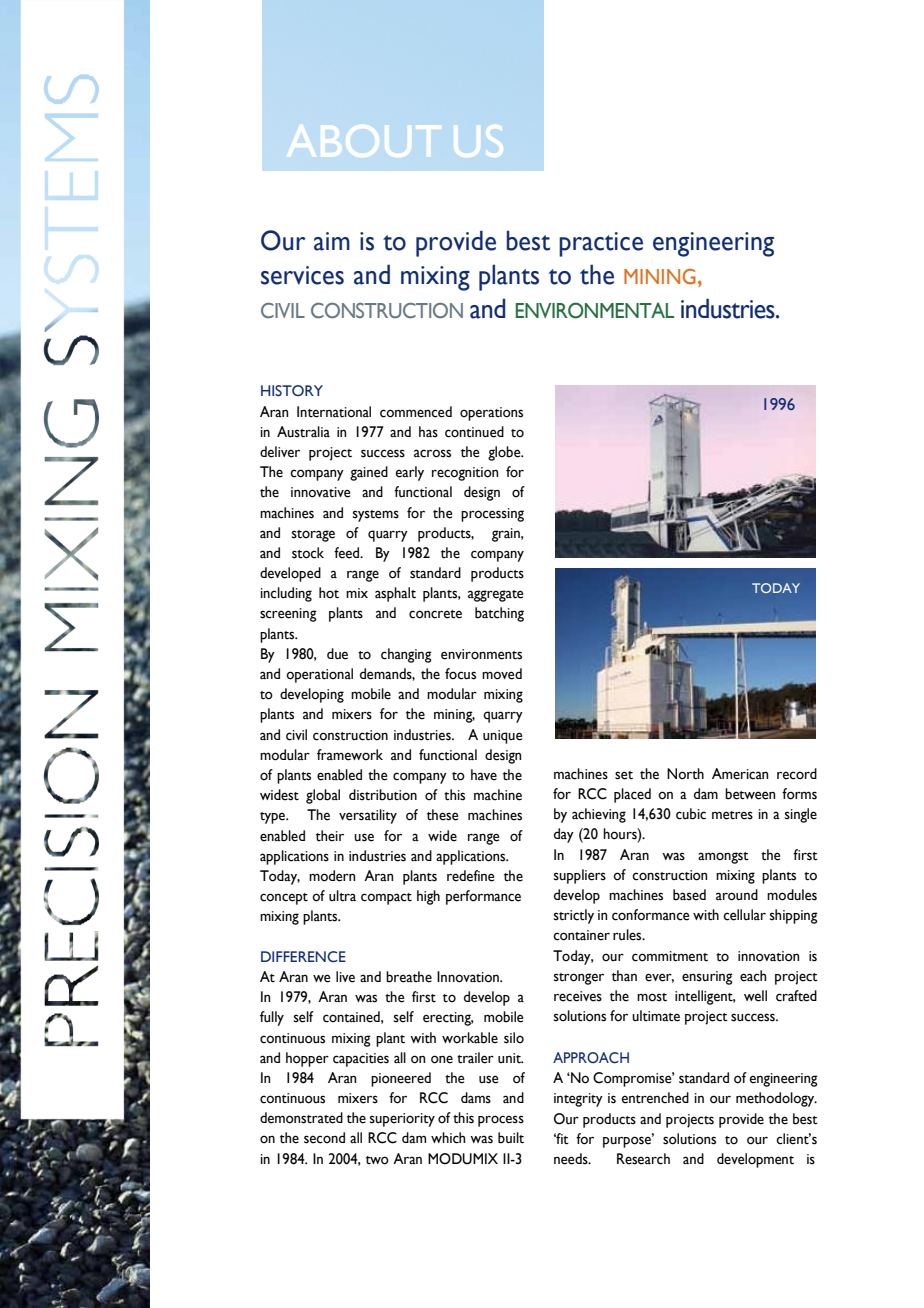 The image size is (924, 1308). What do you see at coordinates (511, 1138) in the screenshot?
I see `built` at bounding box center [511, 1138].
